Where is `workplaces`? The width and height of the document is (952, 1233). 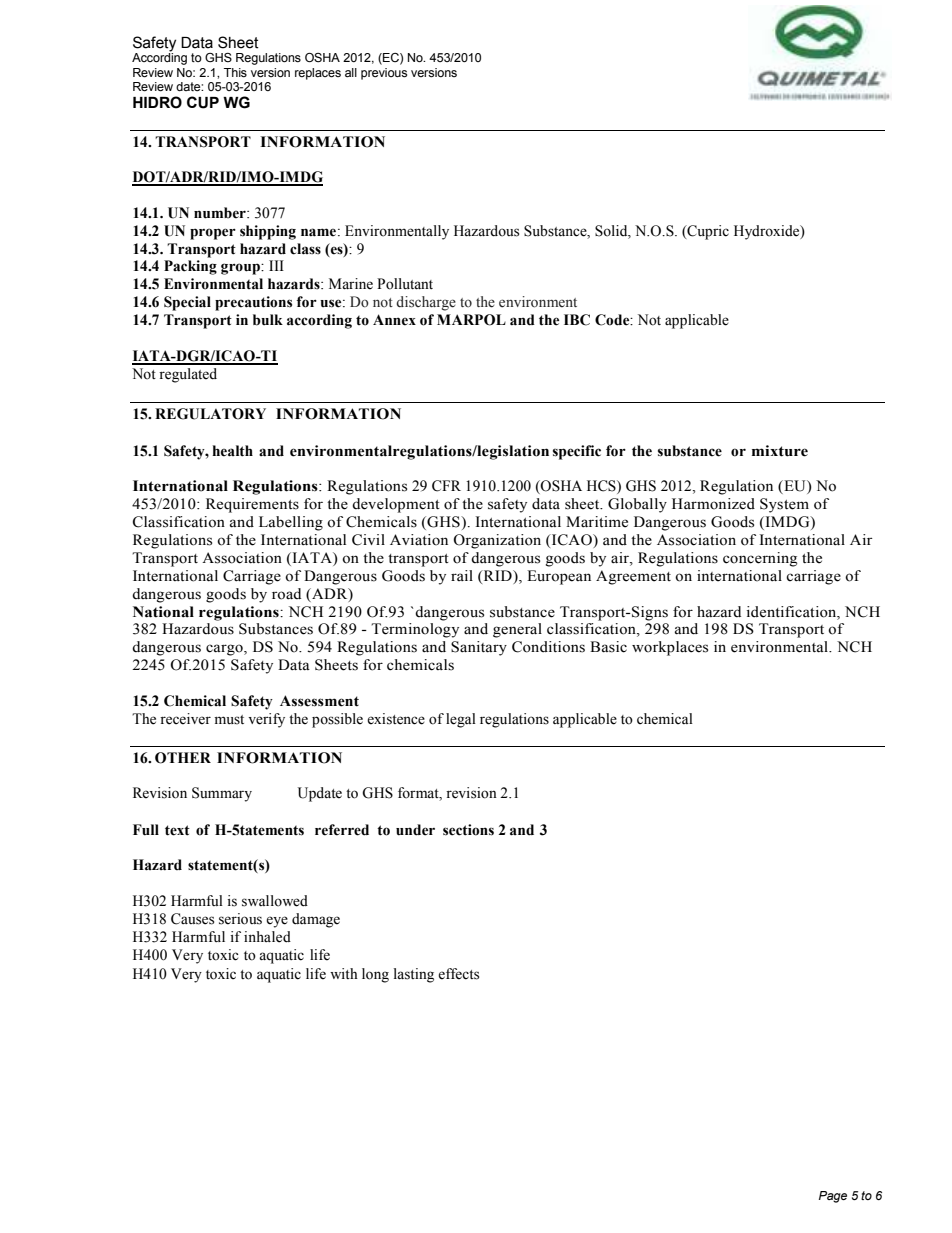 workplaces is located at coordinates (670, 648).
